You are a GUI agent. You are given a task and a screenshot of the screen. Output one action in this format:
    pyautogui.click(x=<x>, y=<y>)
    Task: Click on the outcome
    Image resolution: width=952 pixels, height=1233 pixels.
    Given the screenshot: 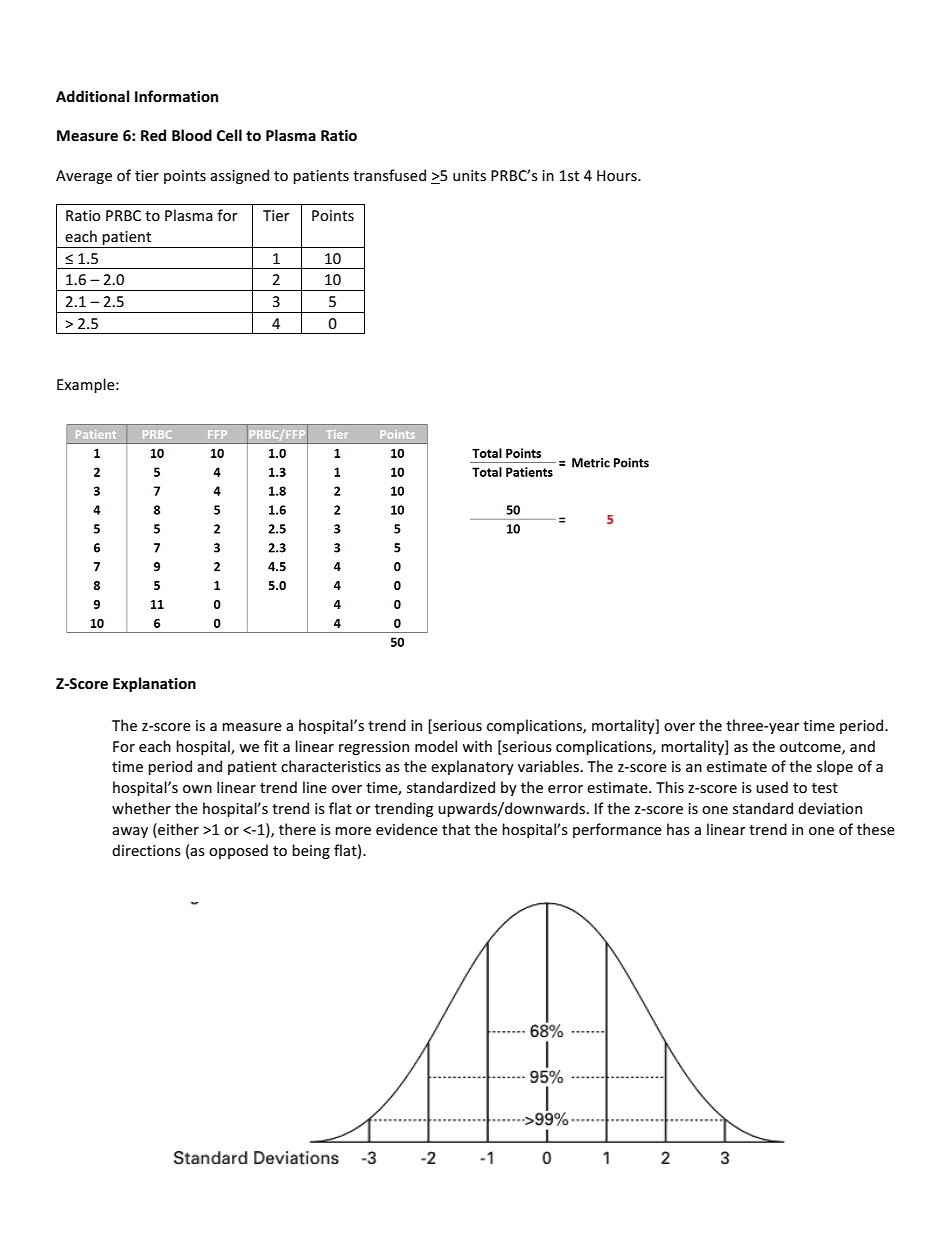 What is the action you would take?
    pyautogui.click(x=811, y=748)
